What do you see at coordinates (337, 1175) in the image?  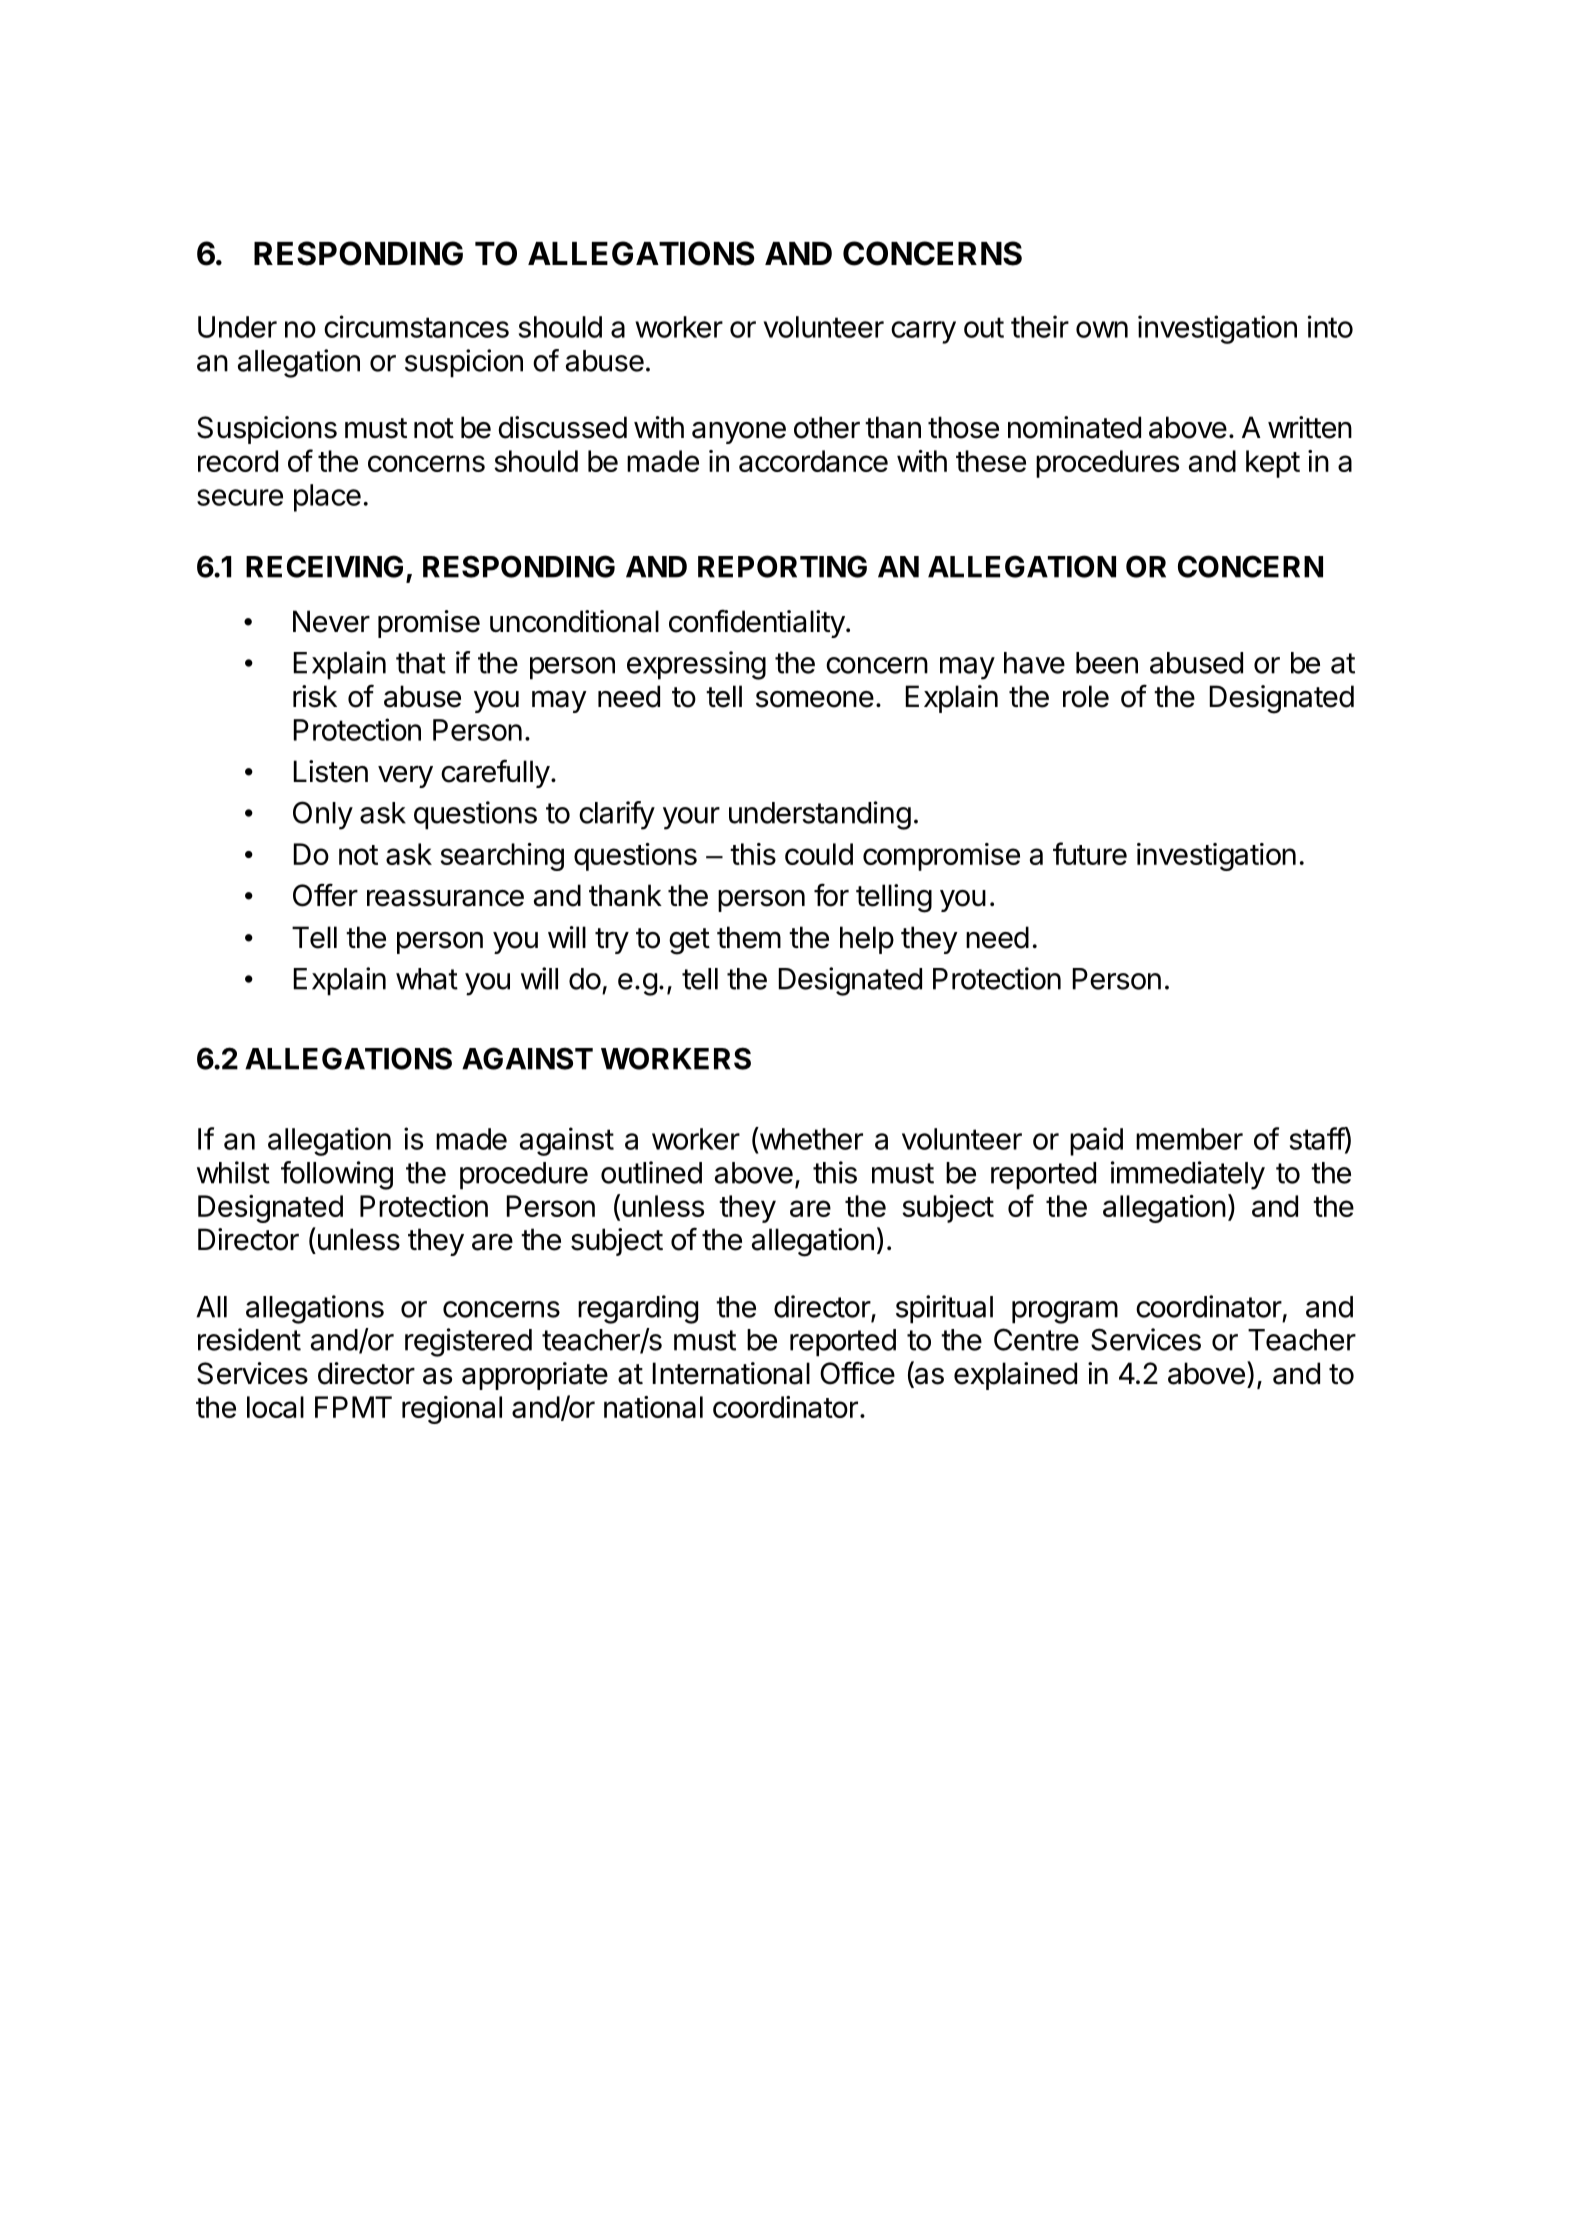 I see `following` at bounding box center [337, 1175].
